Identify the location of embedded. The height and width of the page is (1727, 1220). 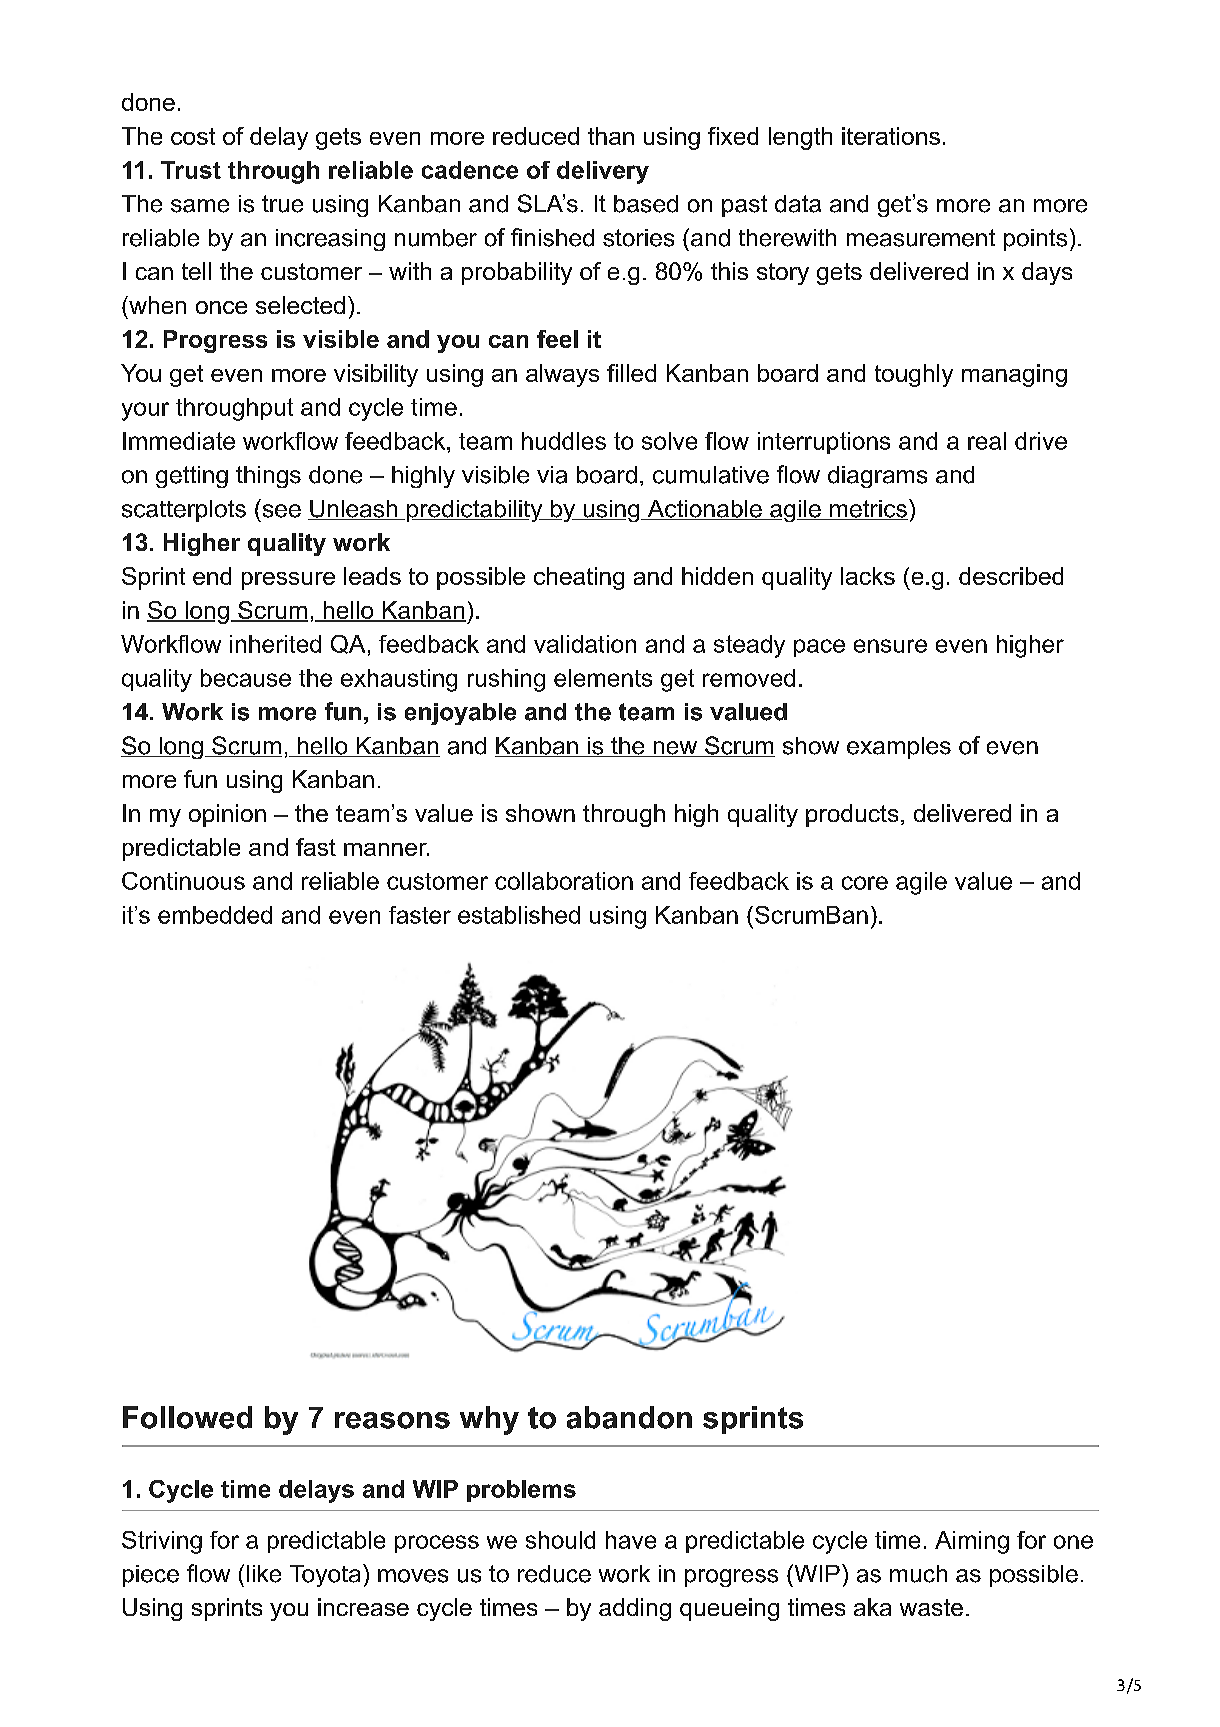
(215, 915).
